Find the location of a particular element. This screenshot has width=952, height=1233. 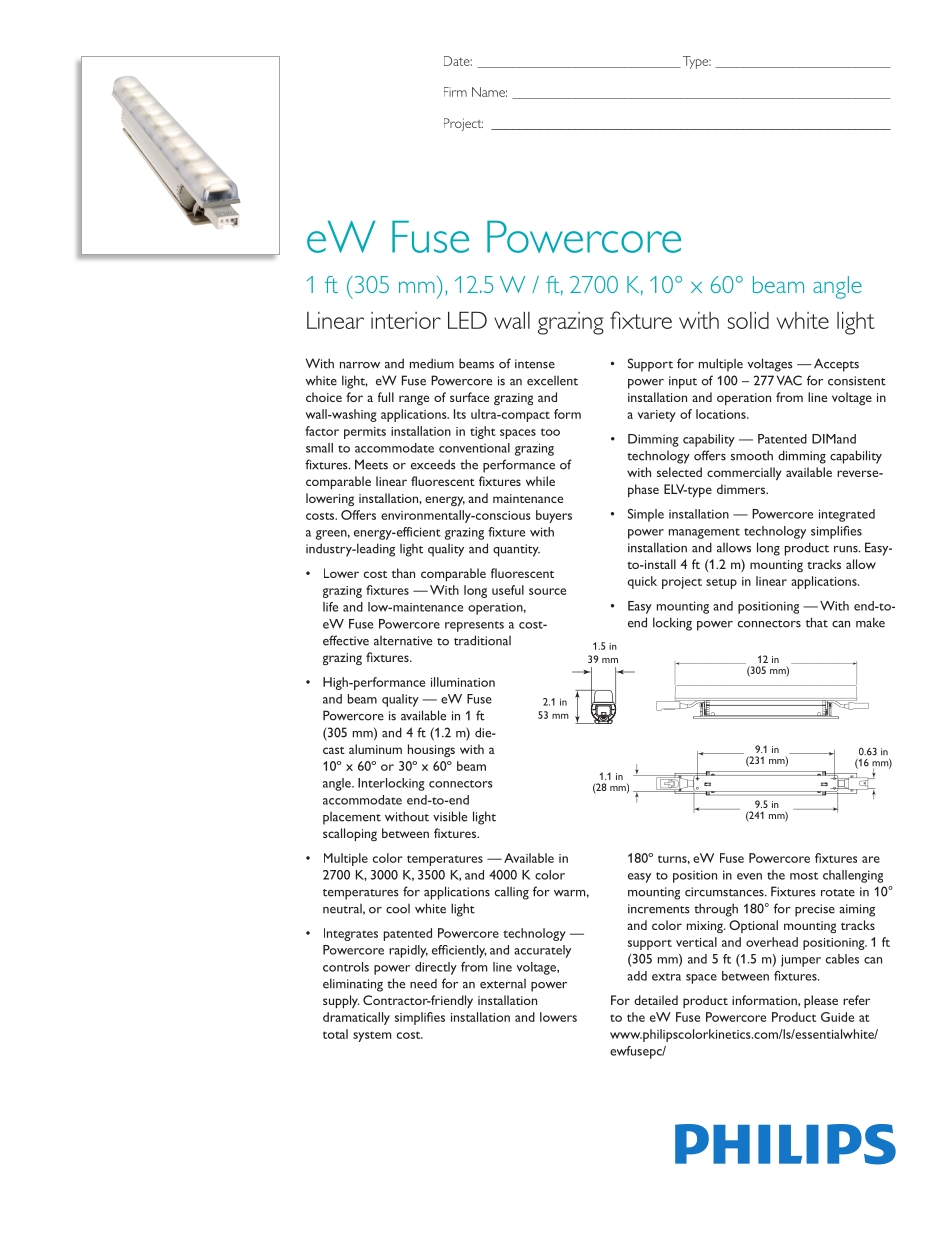

Firm is located at coordinates (455, 92).
